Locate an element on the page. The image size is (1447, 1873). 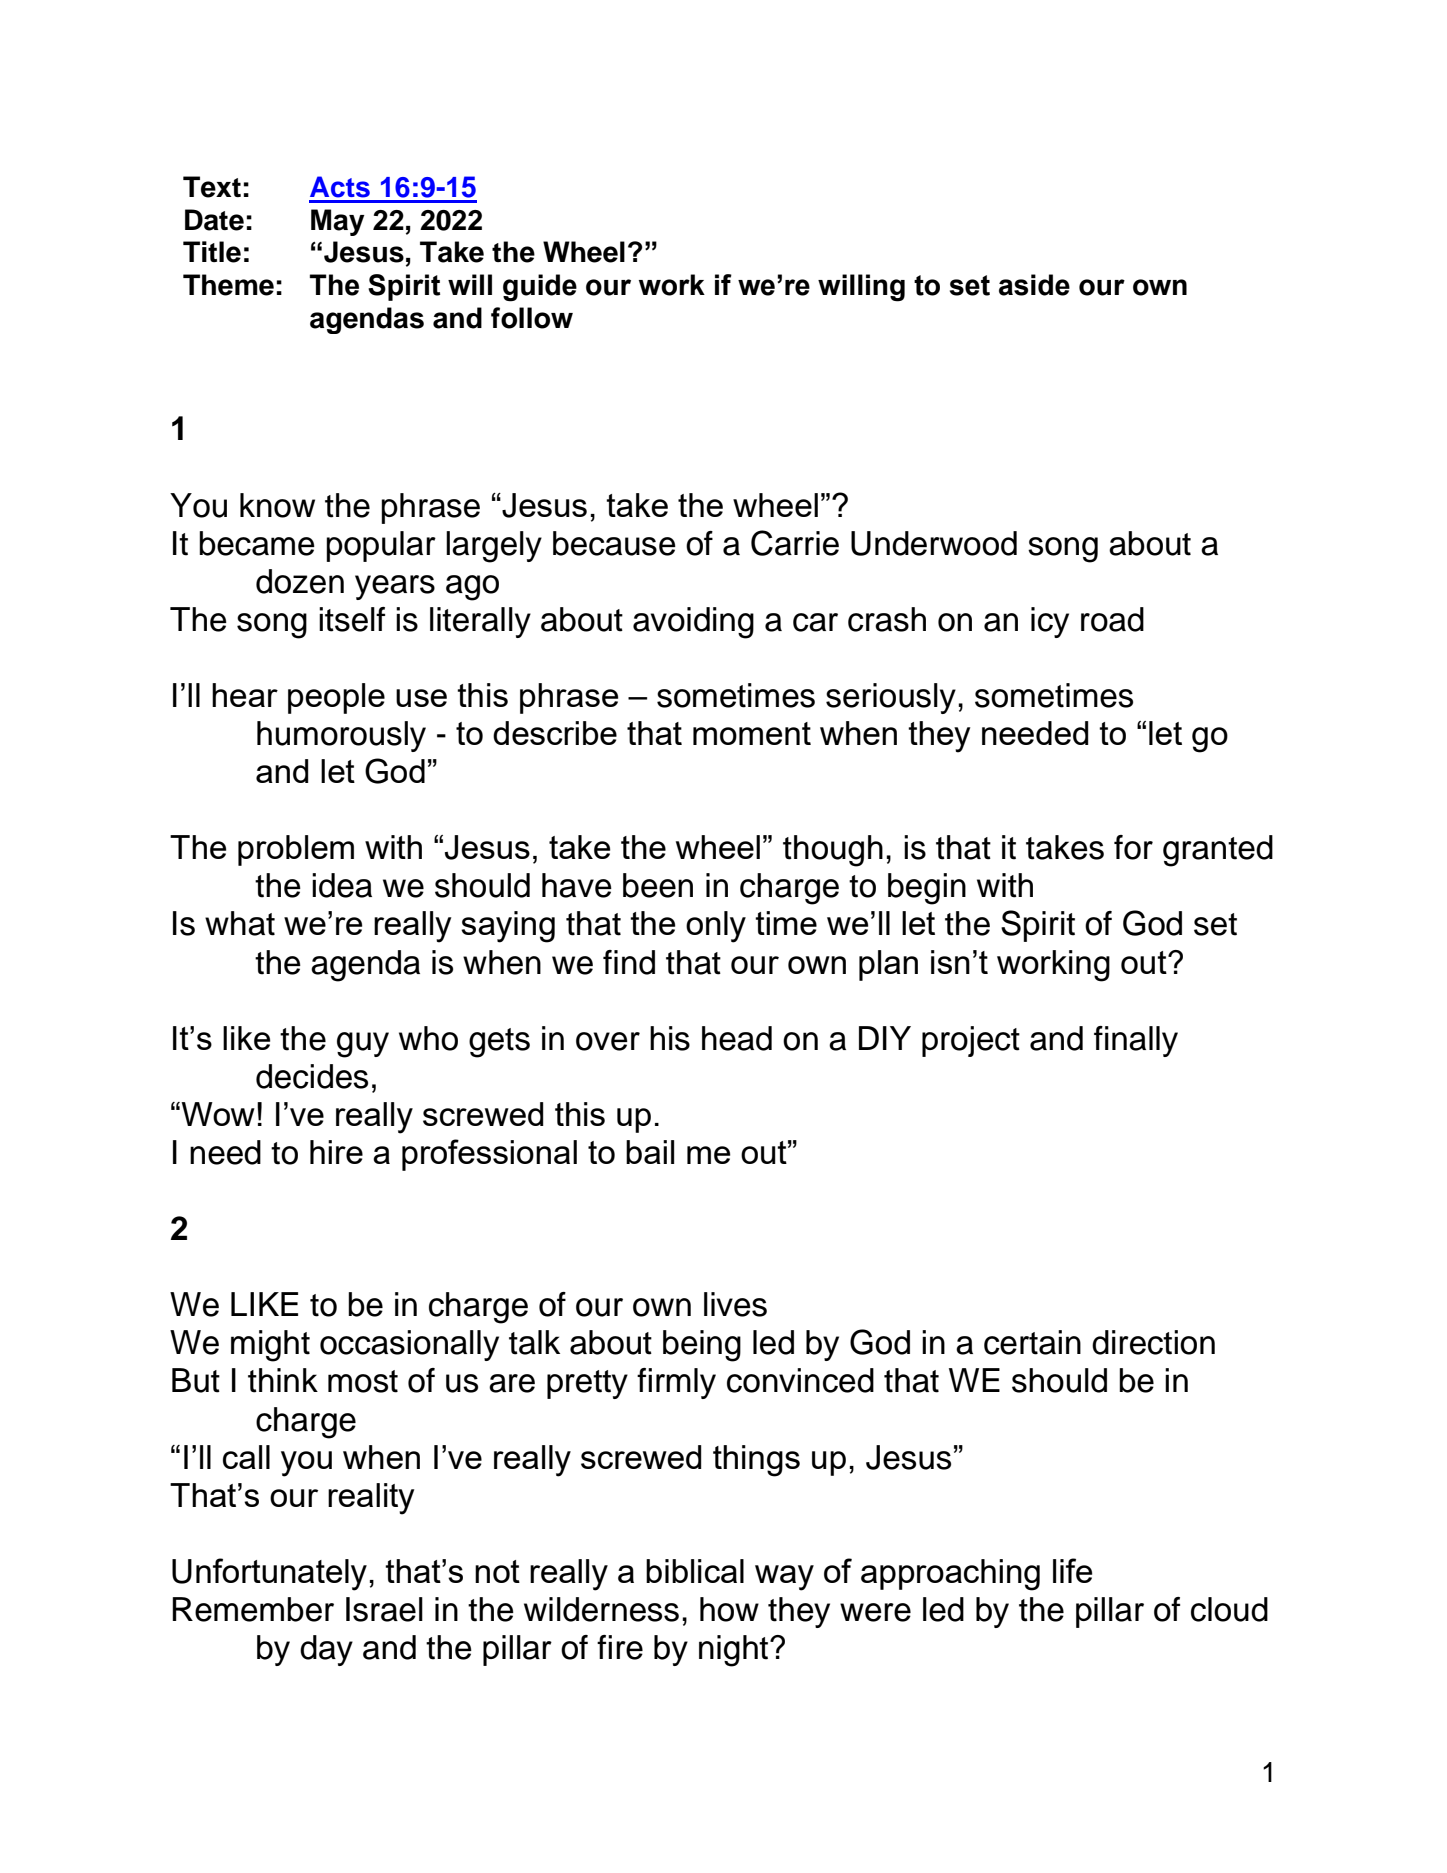
hire is located at coordinates (336, 1152).
